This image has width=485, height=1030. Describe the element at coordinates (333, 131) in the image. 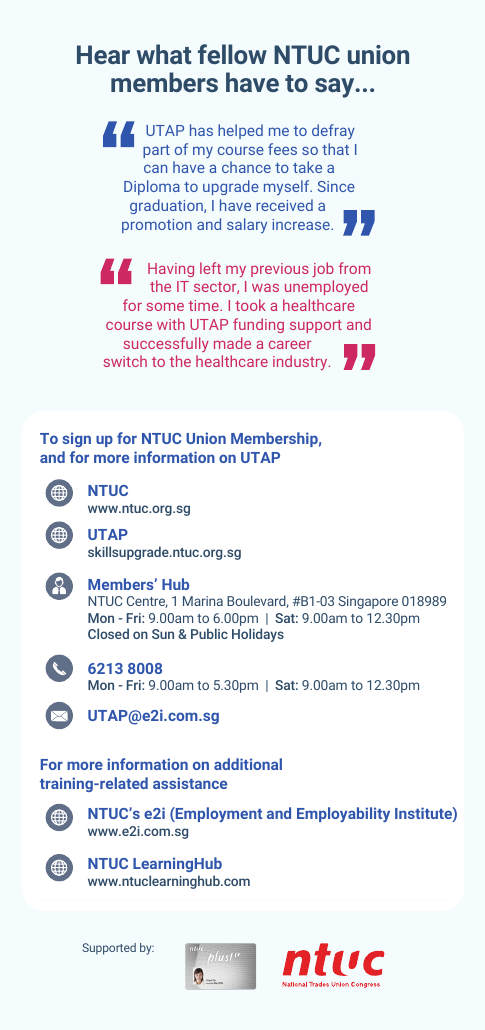

I see `defray` at that location.
